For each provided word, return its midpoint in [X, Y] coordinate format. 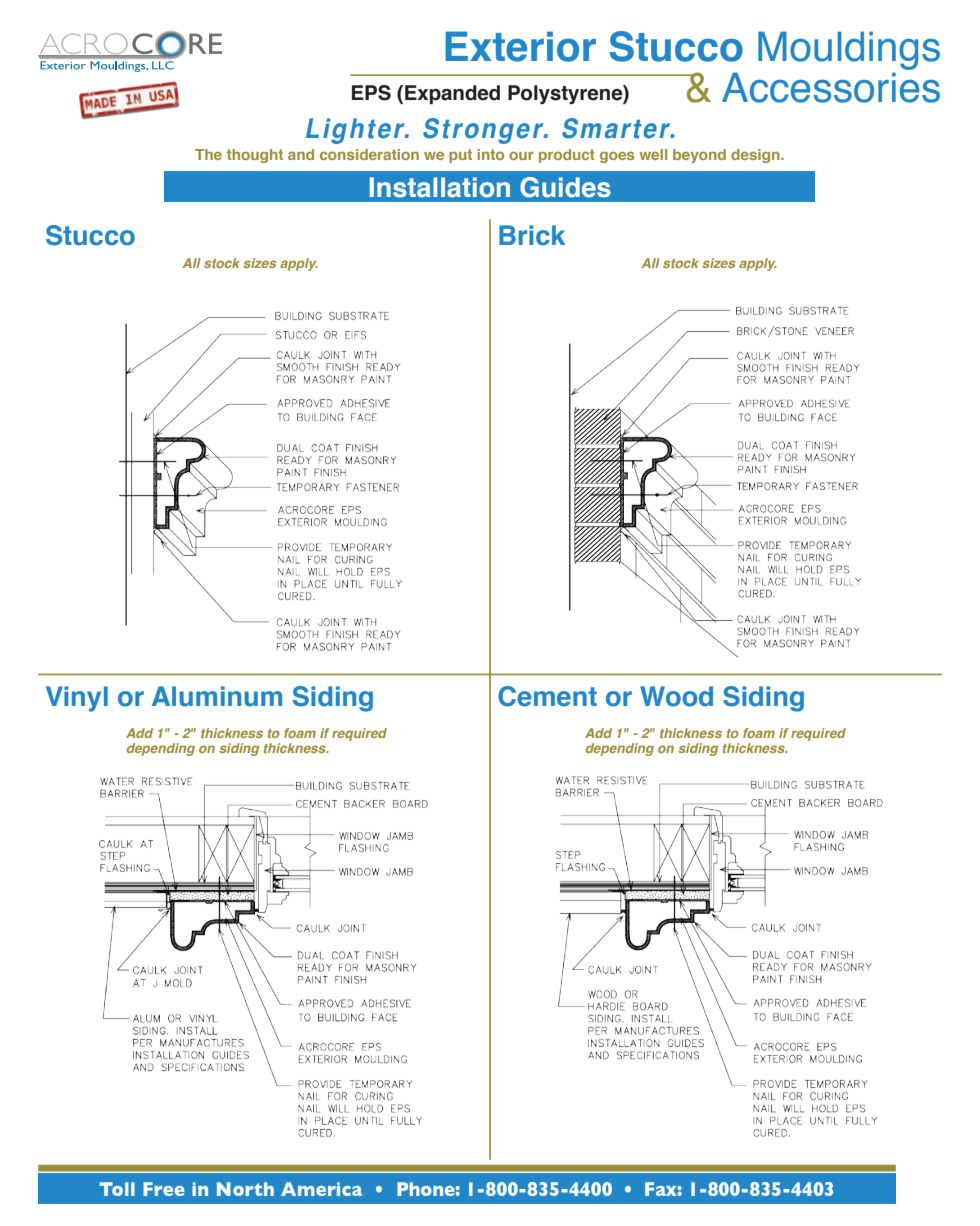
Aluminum [217, 696]
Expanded [452, 94]
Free [164, 1189]
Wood [676, 696]
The [208, 154]
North [245, 1189]
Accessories [831, 87]
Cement [547, 696]
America [321, 1189]
